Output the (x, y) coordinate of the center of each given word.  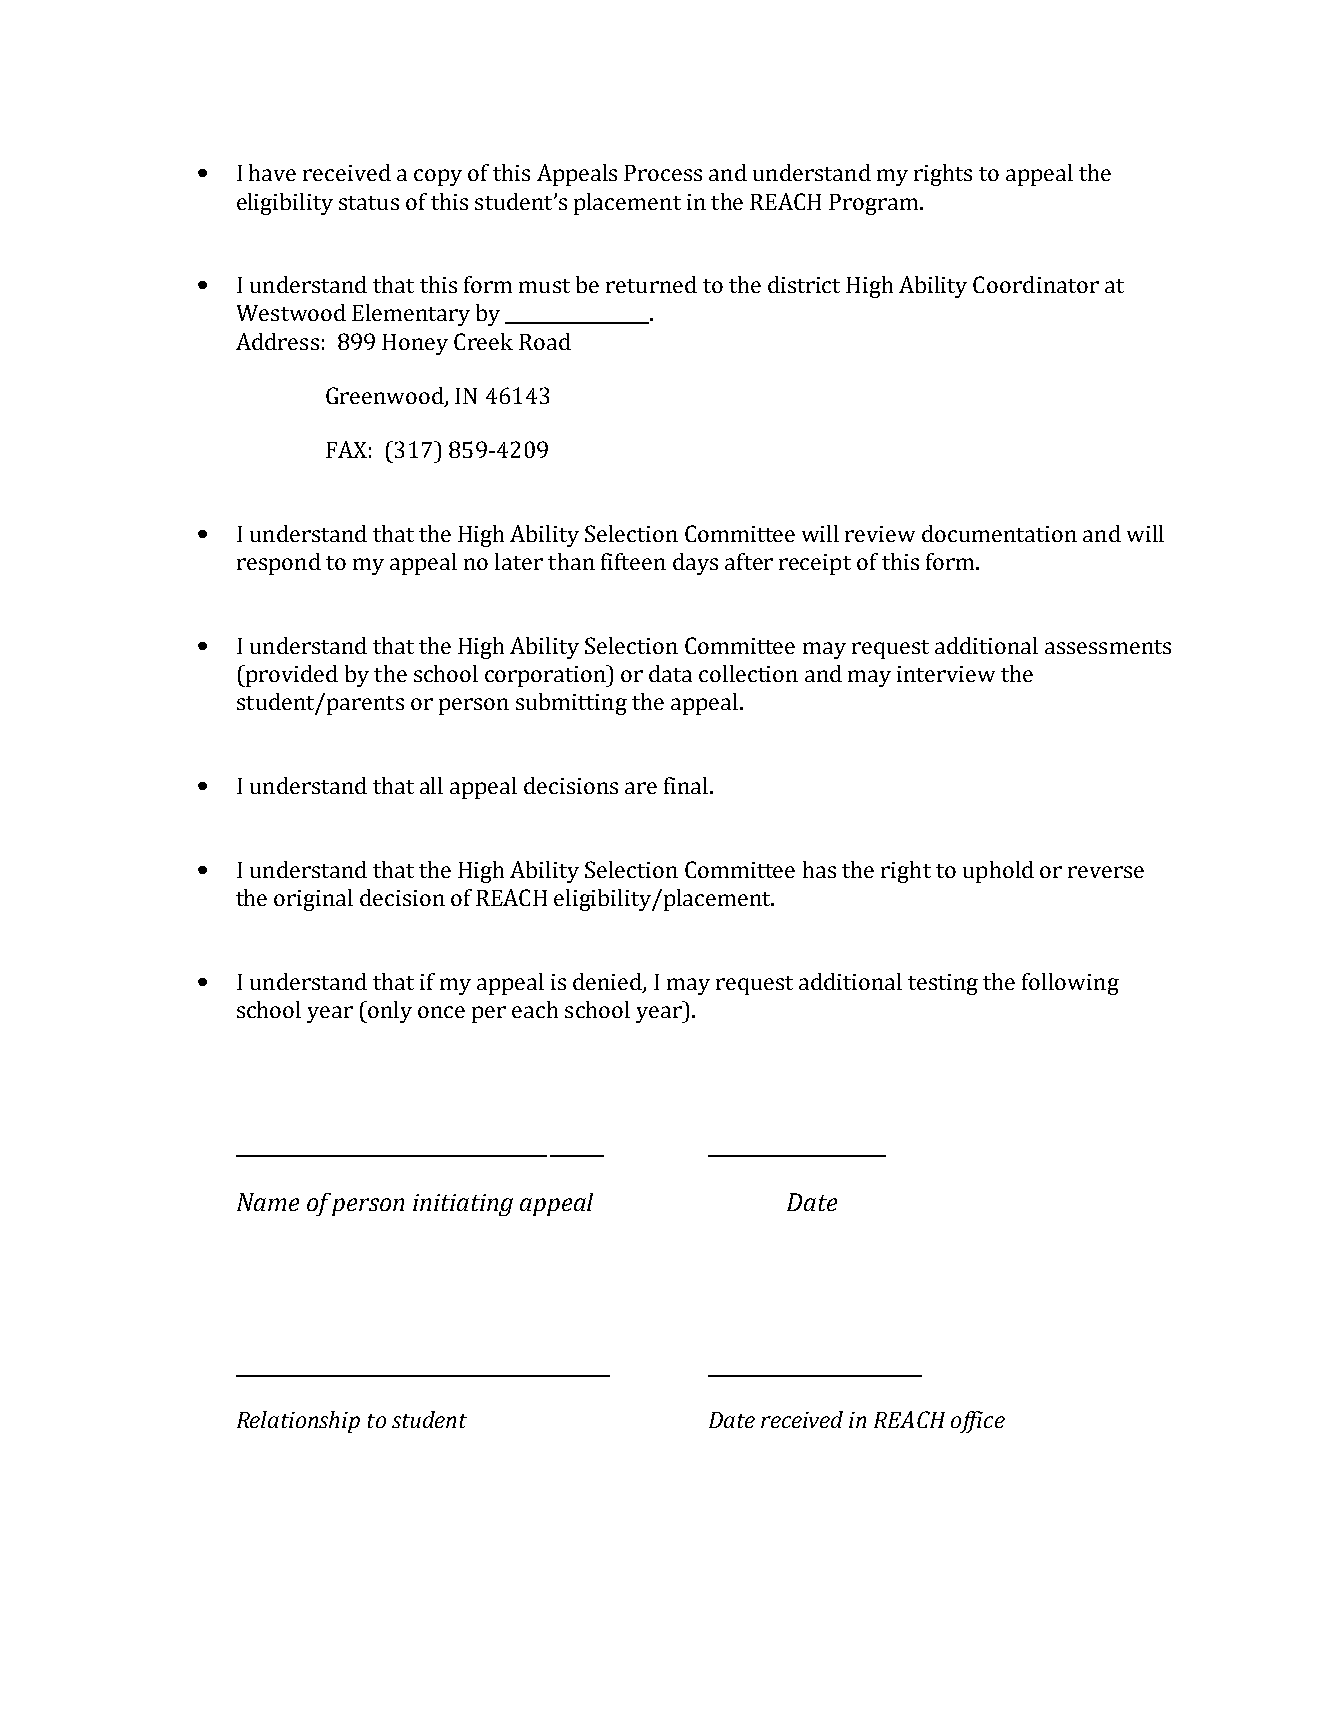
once (441, 1012)
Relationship (298, 1422)
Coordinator (1036, 284)
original (313, 900)
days (695, 564)
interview (946, 674)
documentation (999, 533)
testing (943, 984)
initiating (463, 1205)
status (369, 203)
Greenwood (386, 397)
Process (663, 173)
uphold (998, 872)
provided (291, 676)
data (670, 673)
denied (608, 982)
